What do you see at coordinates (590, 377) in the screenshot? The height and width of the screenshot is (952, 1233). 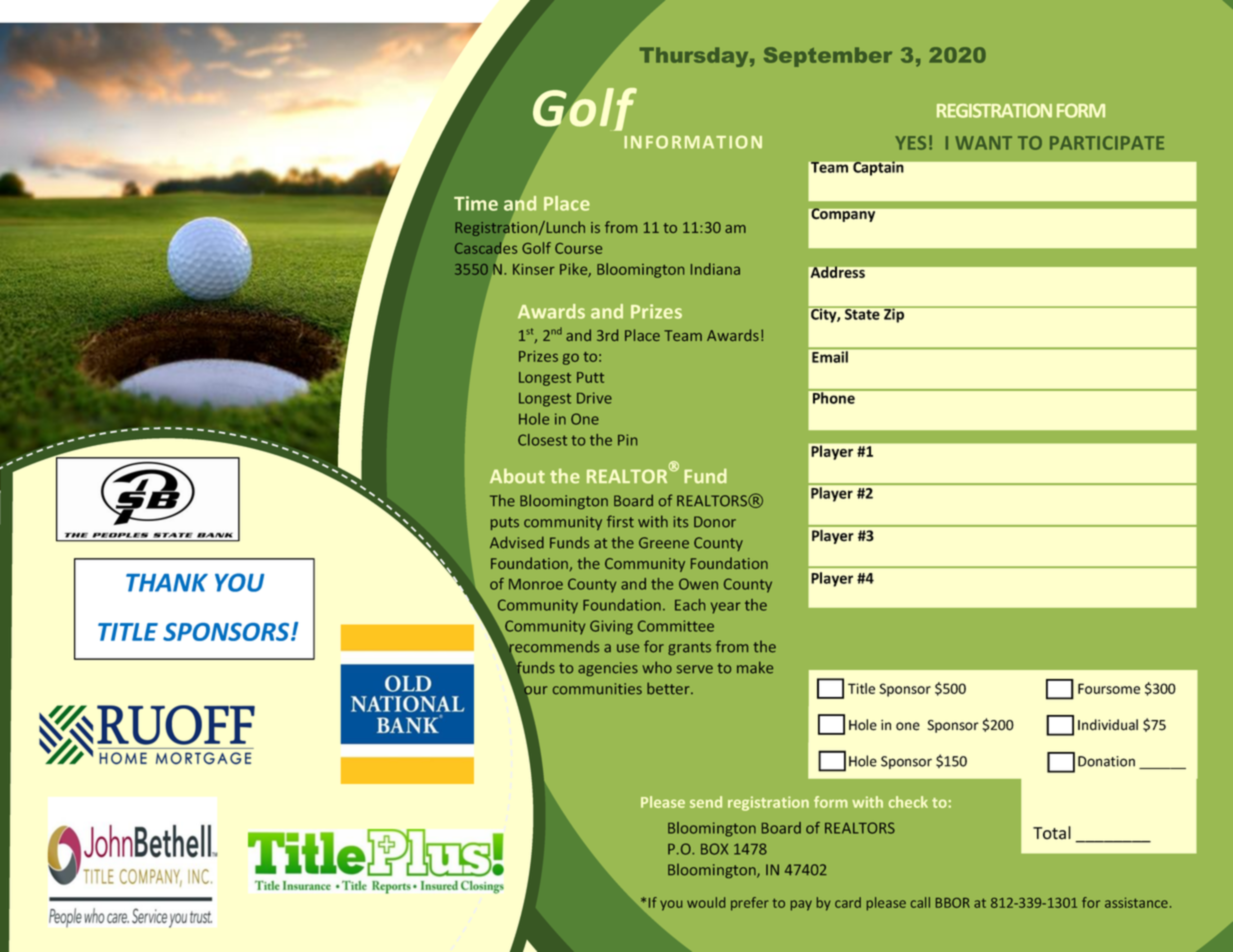 I see `Putt` at bounding box center [590, 377].
